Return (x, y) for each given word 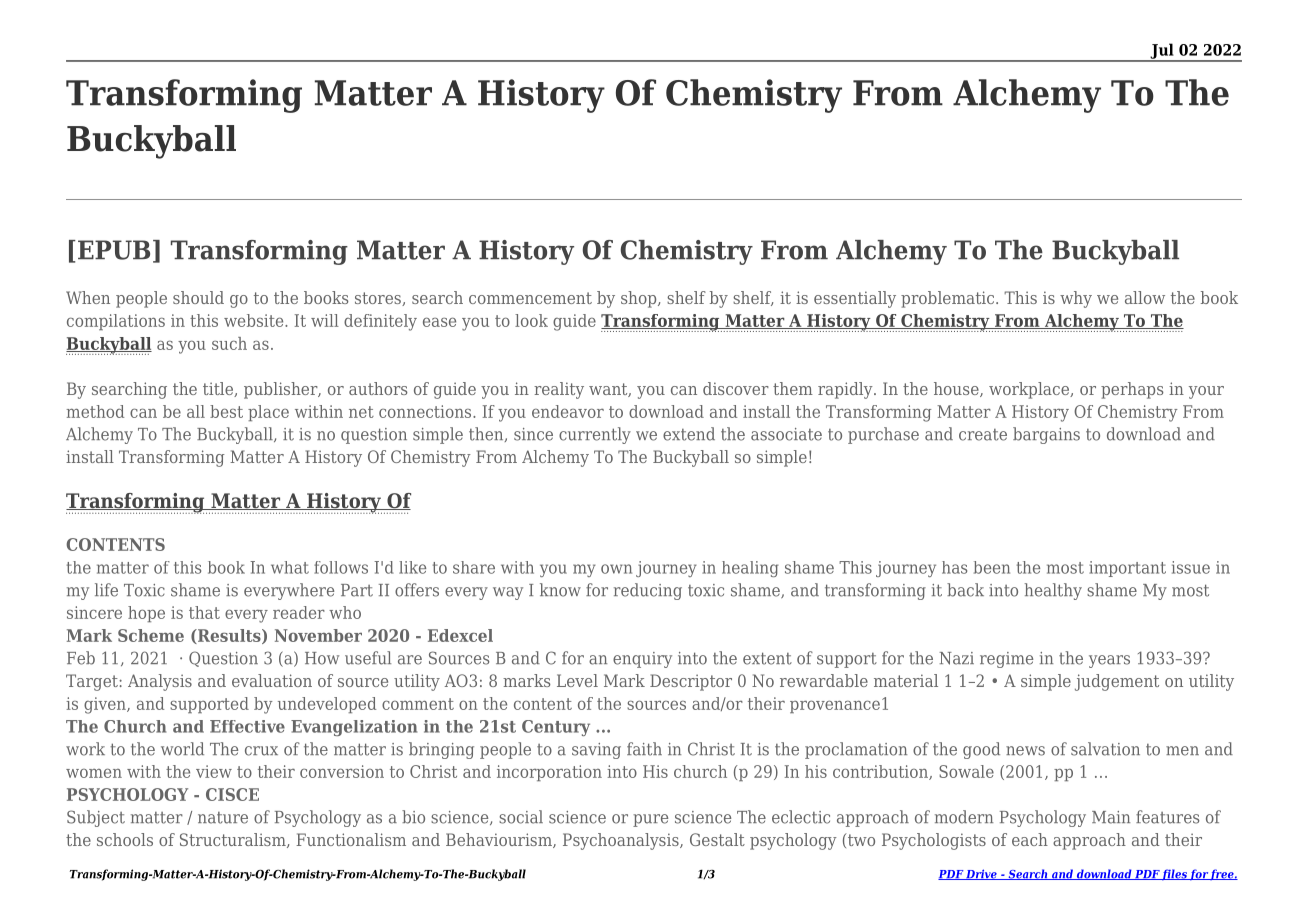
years (1109, 661)
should (198, 297)
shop (640, 299)
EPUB (114, 250)
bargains (1046, 435)
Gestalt (717, 839)
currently (595, 435)
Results (229, 636)
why (1076, 299)
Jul (1162, 52)
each (1030, 839)
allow (1145, 297)
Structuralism (234, 840)
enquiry (642, 660)
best (226, 411)
